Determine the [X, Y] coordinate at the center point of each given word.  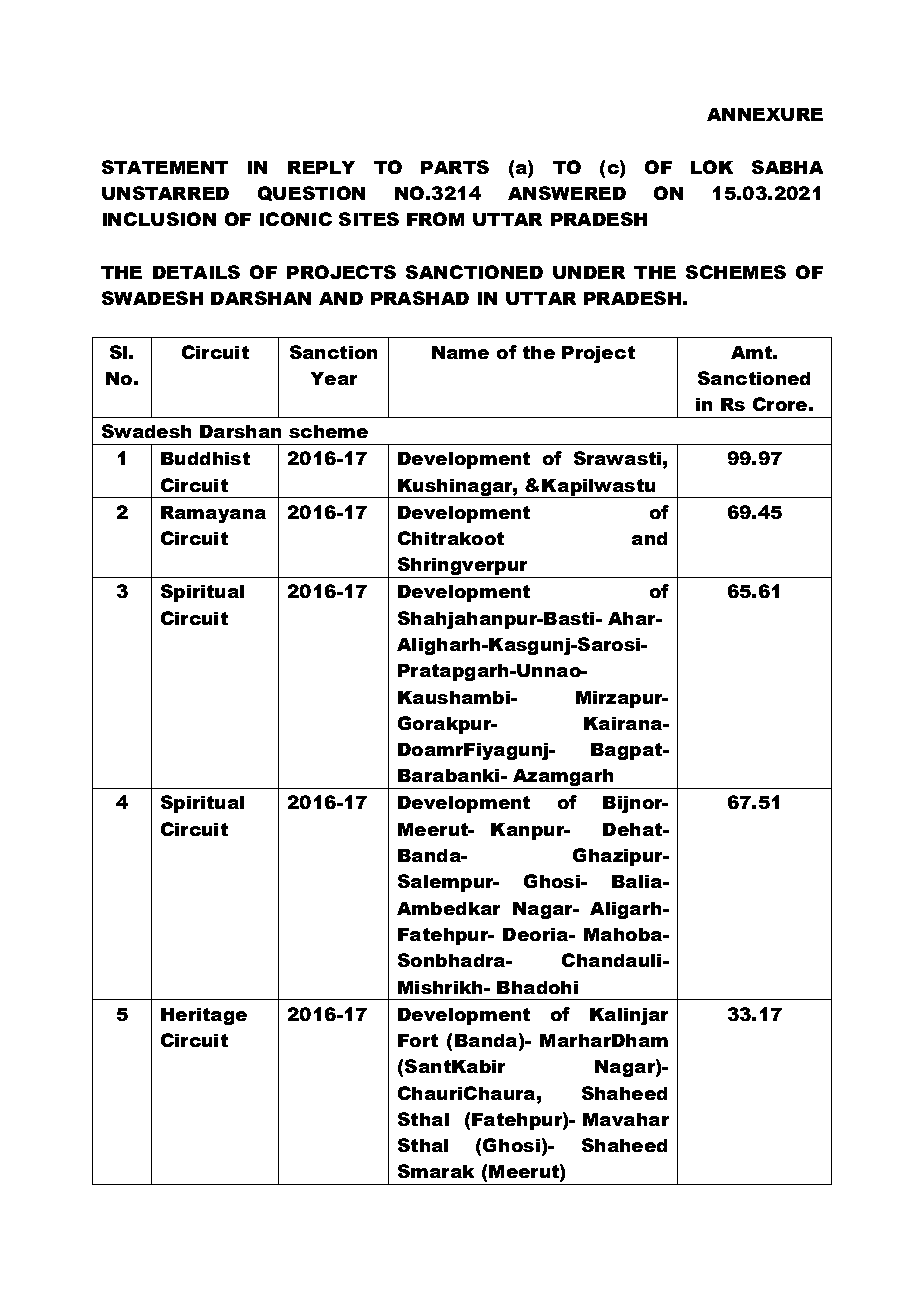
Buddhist [205, 458]
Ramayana [213, 514]
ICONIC [296, 219]
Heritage [204, 1016]
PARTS [455, 167]
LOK [712, 167]
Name [460, 352]
